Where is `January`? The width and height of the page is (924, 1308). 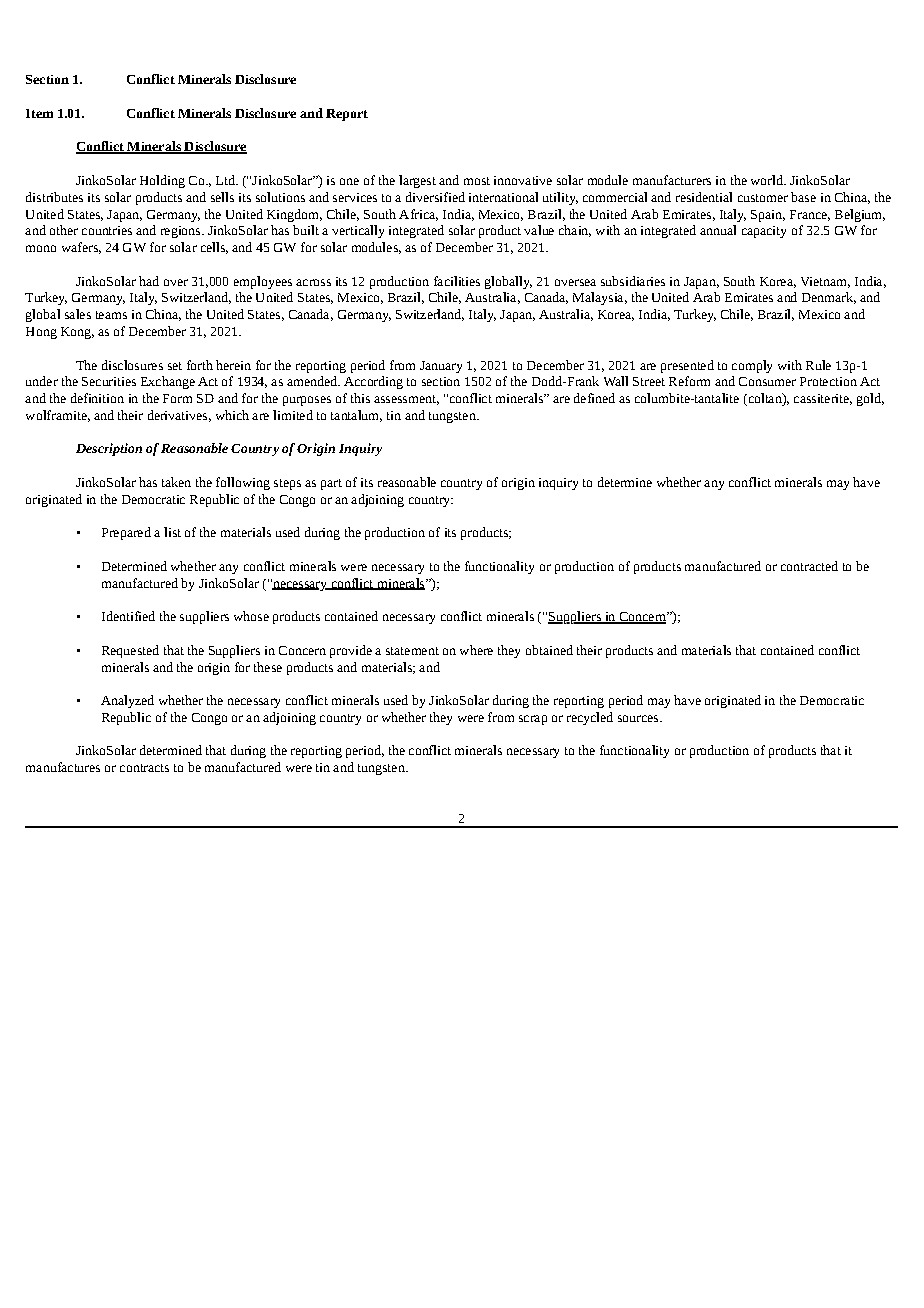
January is located at coordinates (441, 367).
